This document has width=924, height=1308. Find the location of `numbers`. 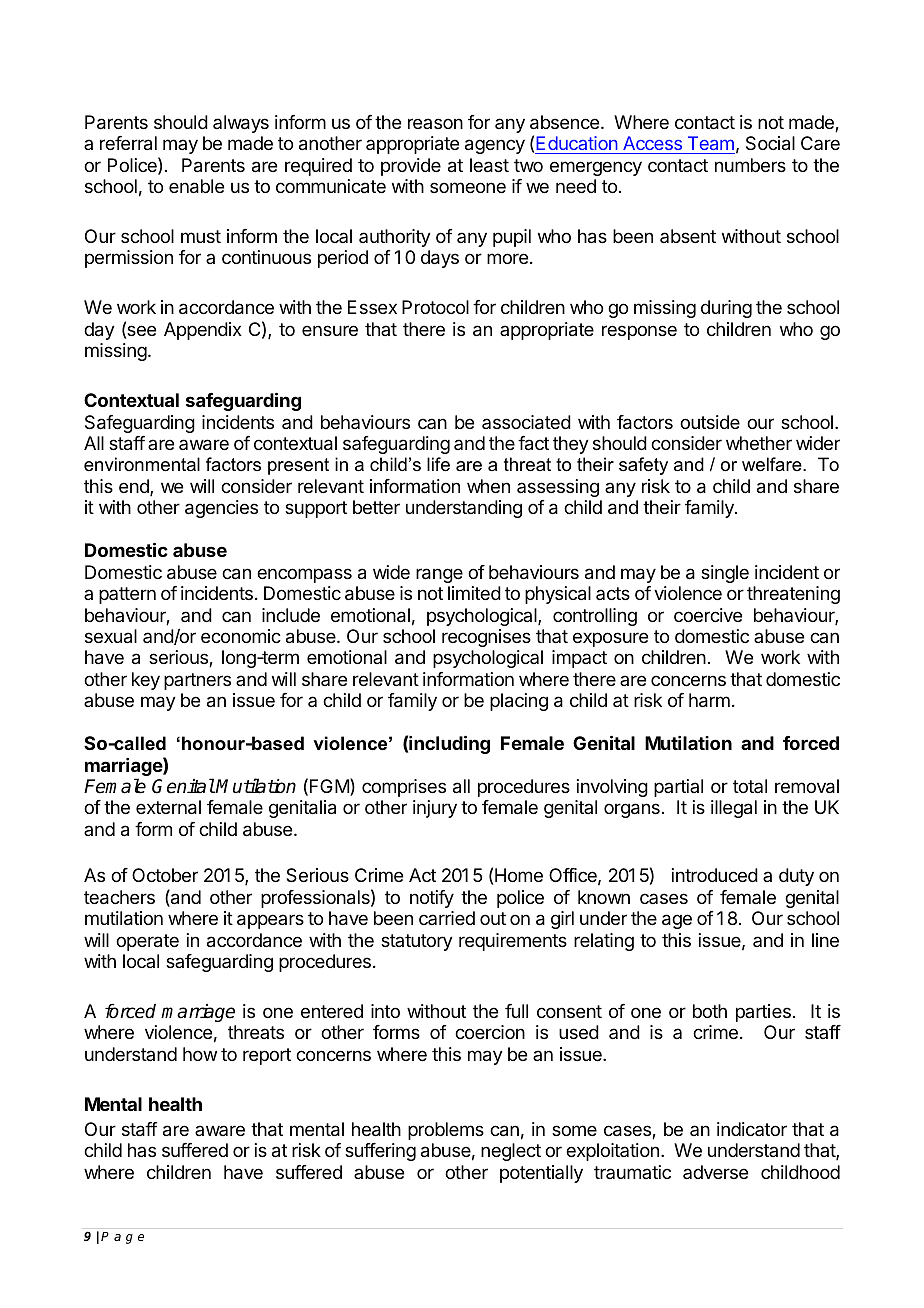

numbers is located at coordinates (750, 165).
